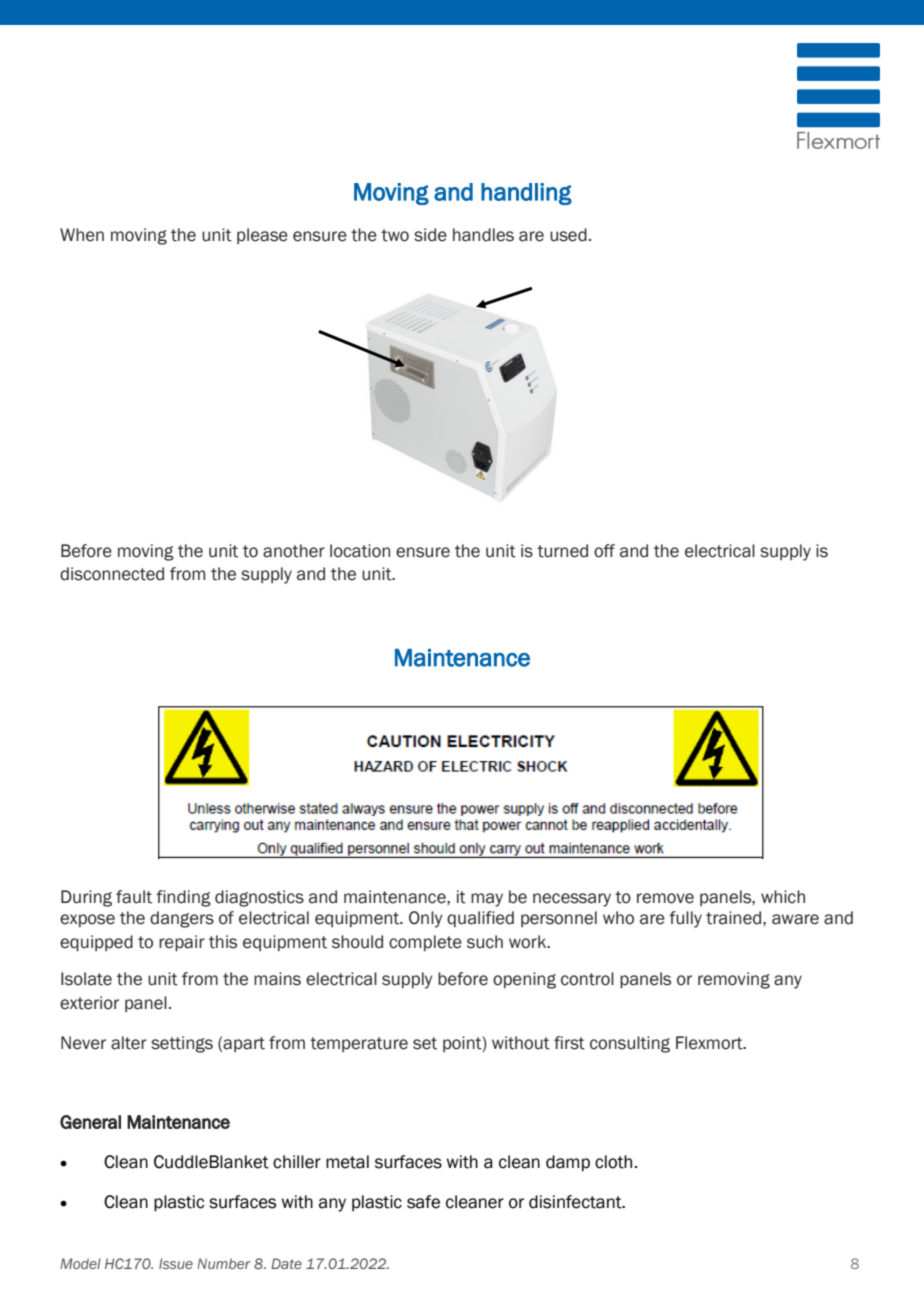  Describe the element at coordinates (613, 1162) in the screenshot. I see `cloth` at that location.
